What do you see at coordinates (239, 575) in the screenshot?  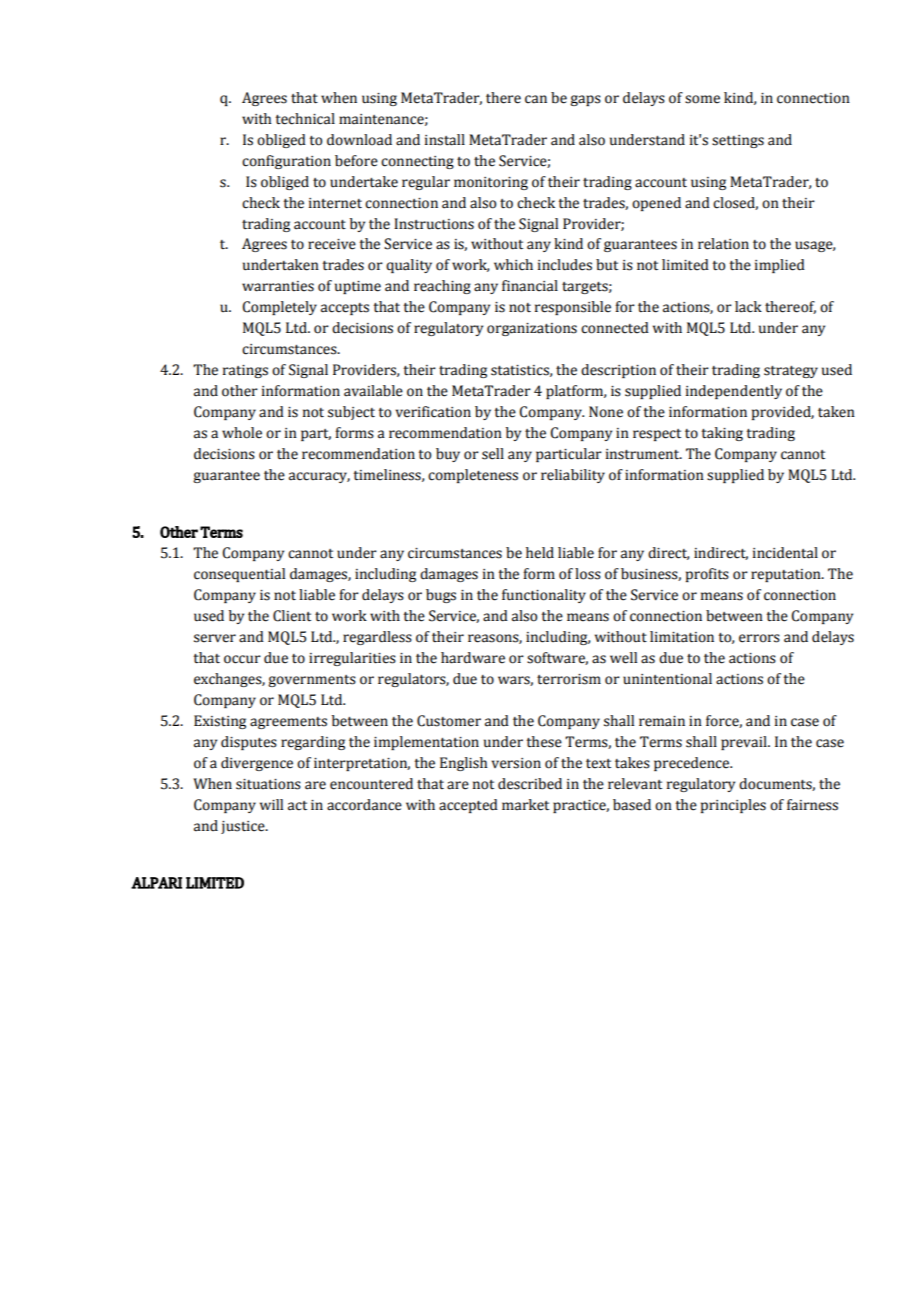 I see `consequential` at bounding box center [239, 575].
